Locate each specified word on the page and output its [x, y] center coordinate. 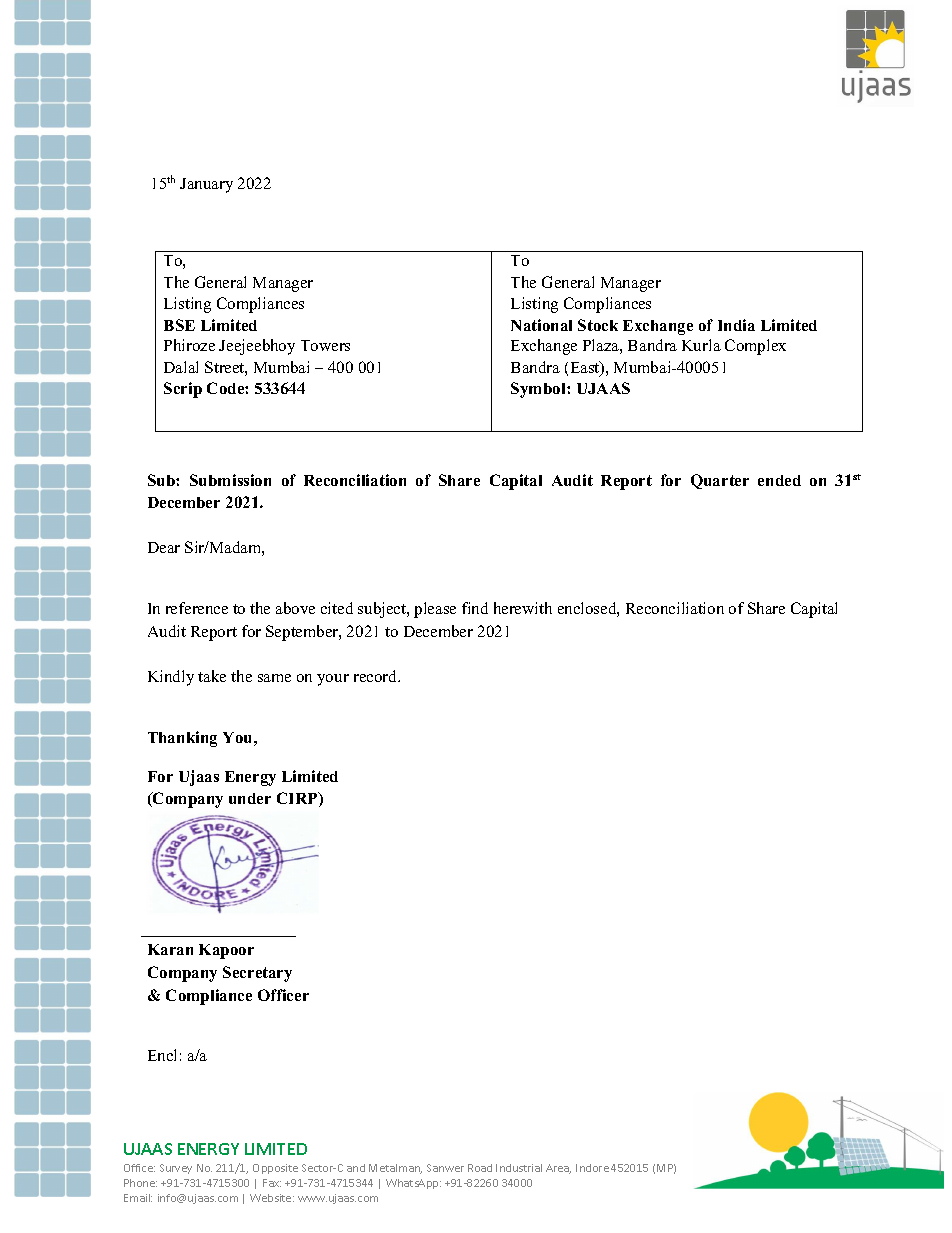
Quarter [720, 481]
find [475, 608]
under [250, 798]
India [736, 325]
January [206, 185]
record [376, 676]
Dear [164, 547]
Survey [176, 1169]
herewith [523, 608]
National [541, 325]
